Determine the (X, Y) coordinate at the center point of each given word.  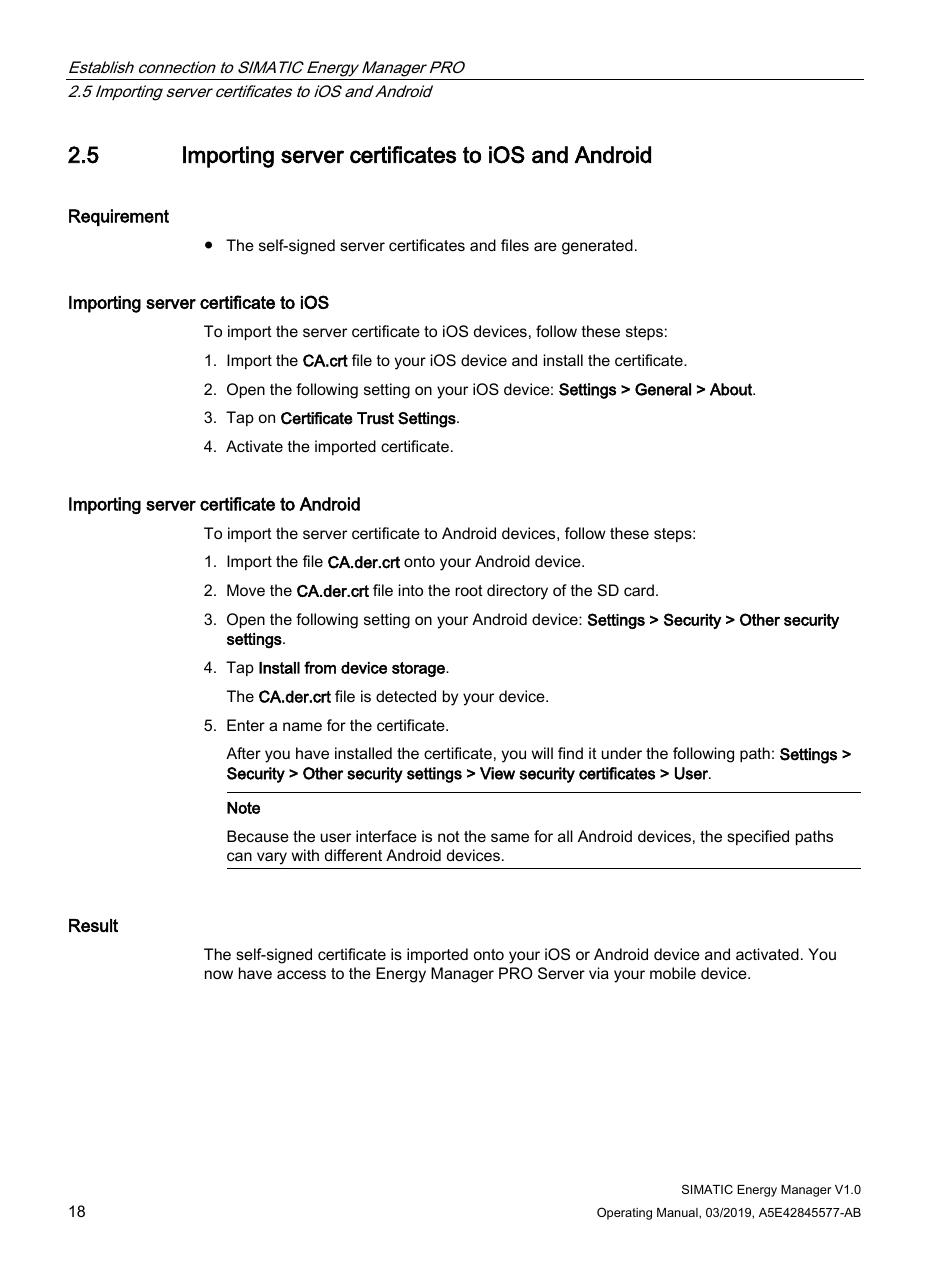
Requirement (119, 217)
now (219, 974)
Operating (624, 1213)
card (639, 590)
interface (386, 836)
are (545, 246)
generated (597, 247)
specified (758, 837)
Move (246, 590)
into (411, 590)
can (239, 856)
